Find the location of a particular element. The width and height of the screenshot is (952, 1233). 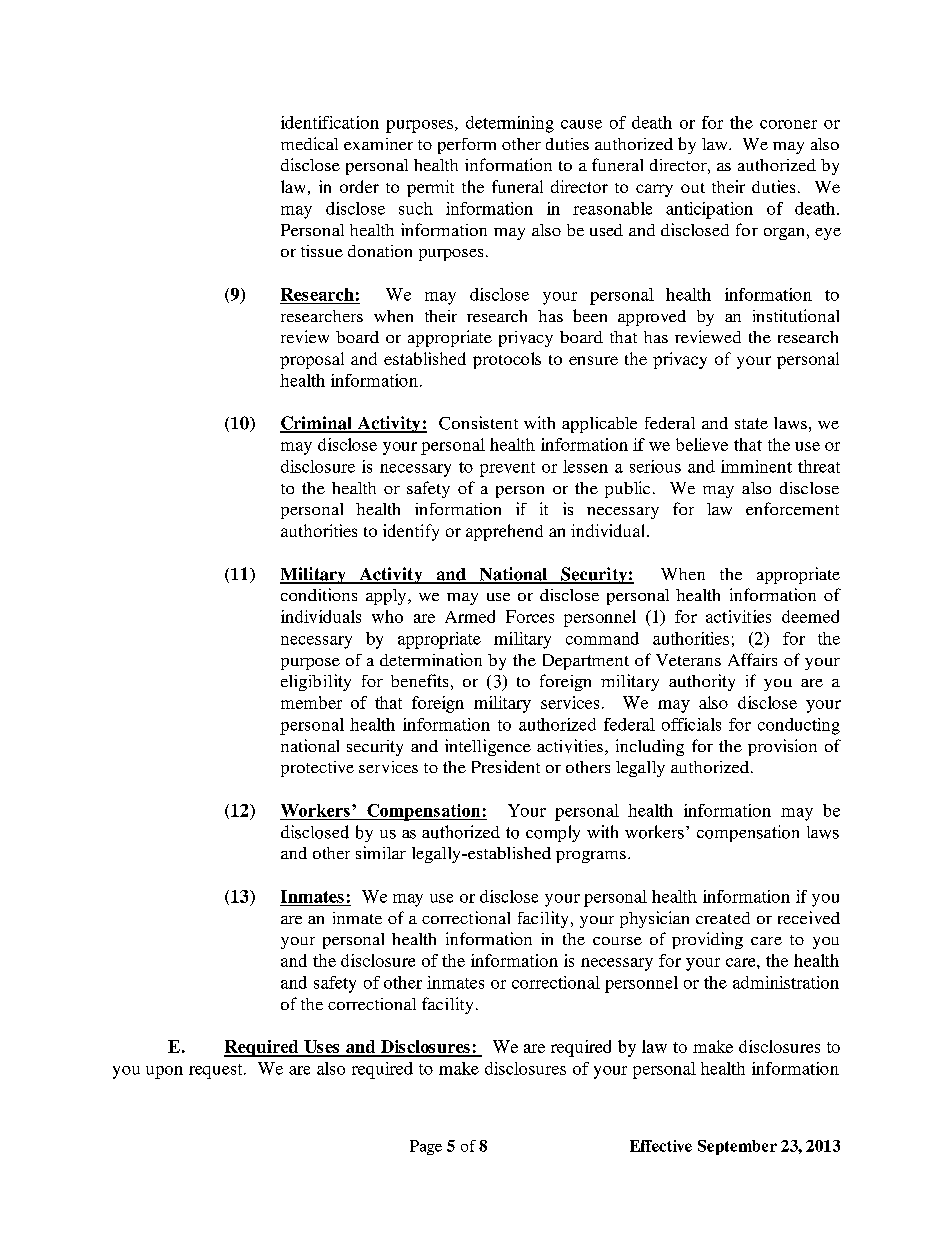

medical is located at coordinates (309, 143).
